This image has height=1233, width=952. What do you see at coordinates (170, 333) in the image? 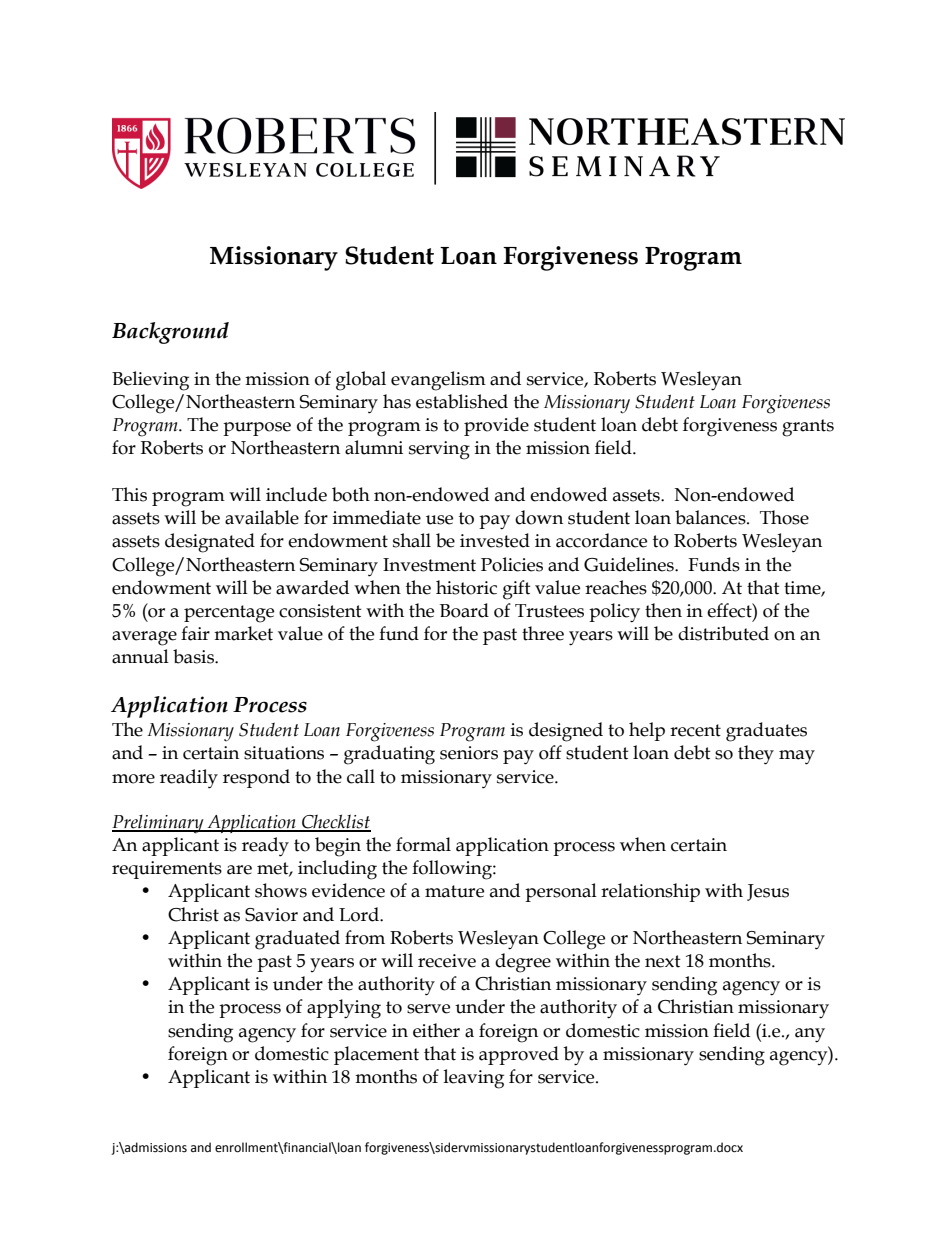
I see `Background` at bounding box center [170, 333].
